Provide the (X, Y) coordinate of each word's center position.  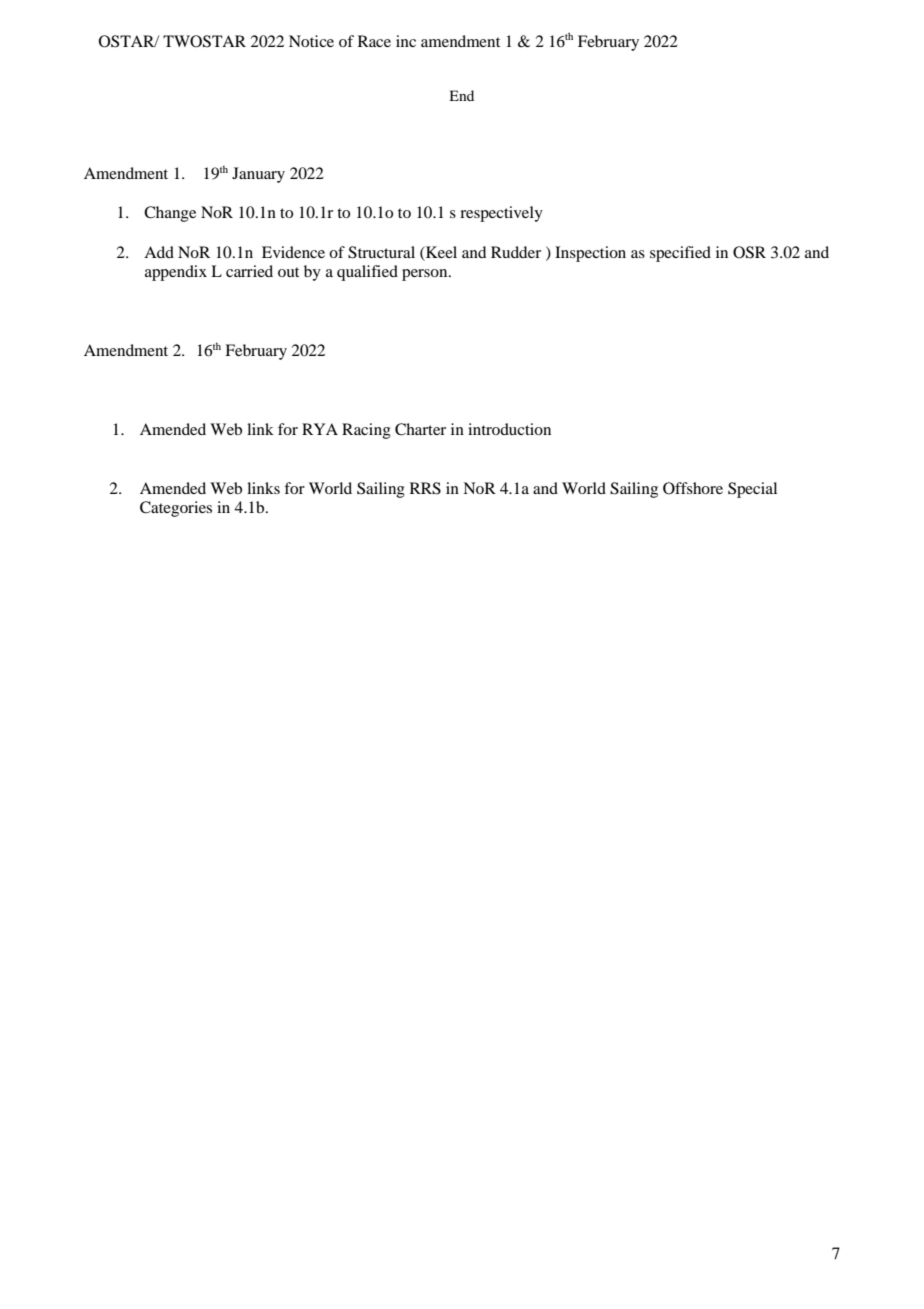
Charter (420, 429)
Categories (176, 509)
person (426, 275)
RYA (320, 429)
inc (406, 41)
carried (249, 271)
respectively (501, 214)
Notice (311, 41)
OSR (749, 252)
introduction (509, 429)
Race (374, 41)
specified (680, 254)
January (258, 175)
